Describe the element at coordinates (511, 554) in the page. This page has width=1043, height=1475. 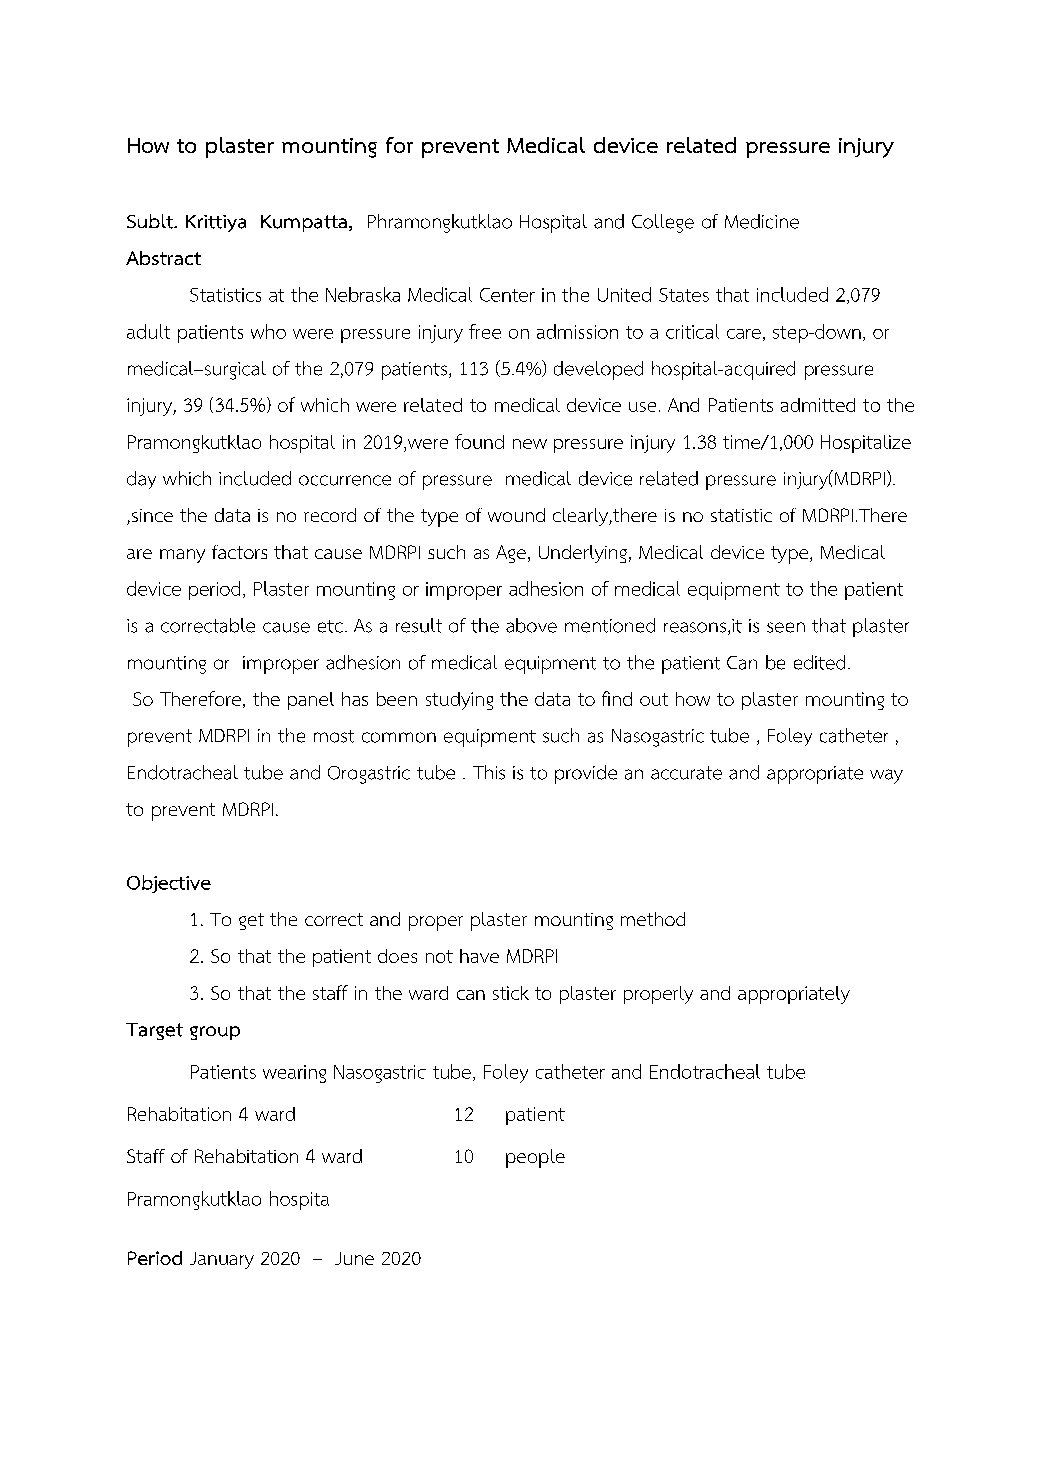
I see `Age` at that location.
